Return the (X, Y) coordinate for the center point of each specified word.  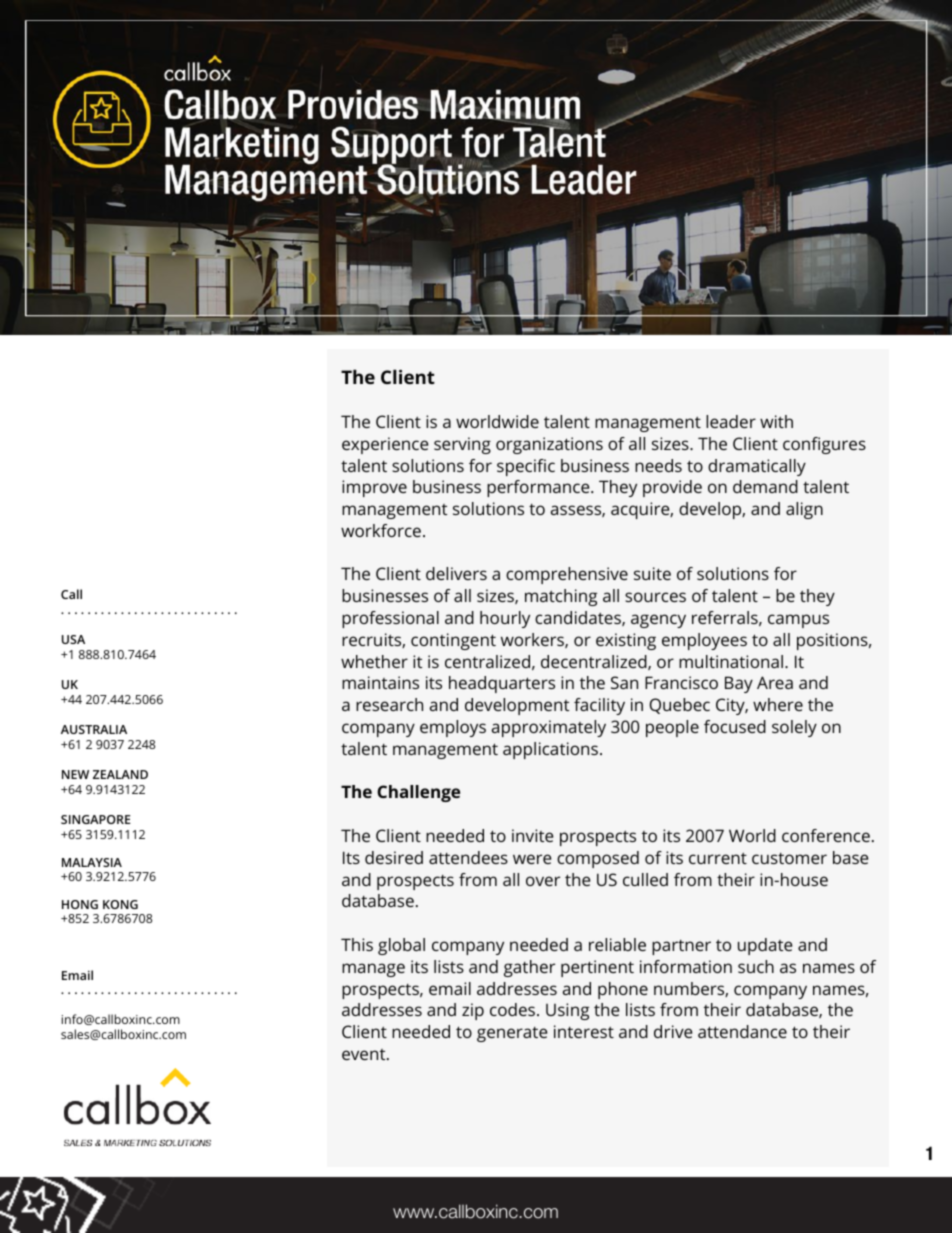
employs (453, 728)
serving (462, 445)
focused (735, 726)
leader (731, 421)
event (365, 1054)
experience (385, 445)
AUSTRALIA (94, 729)
